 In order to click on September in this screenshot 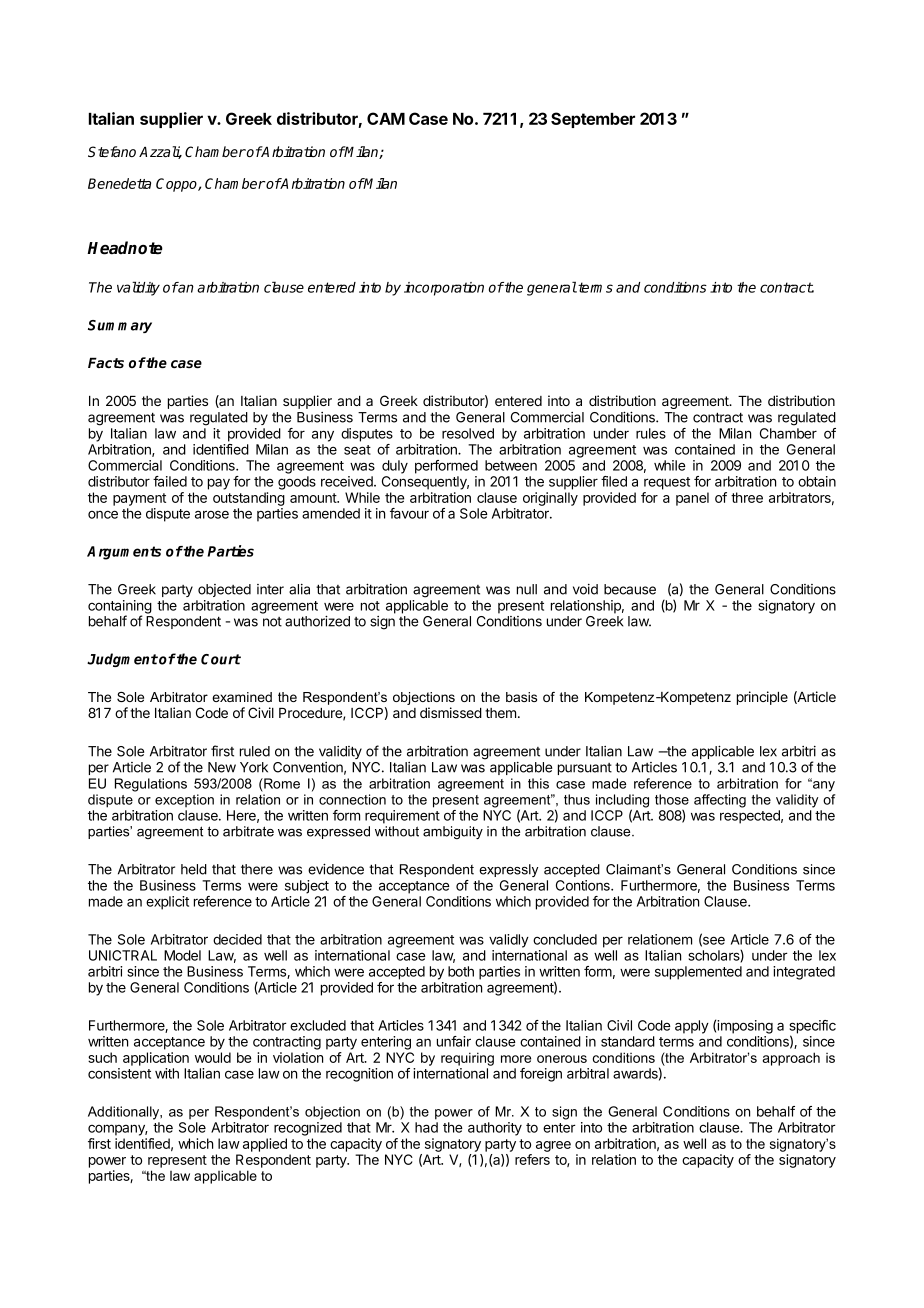, I will do `click(593, 120)`.
